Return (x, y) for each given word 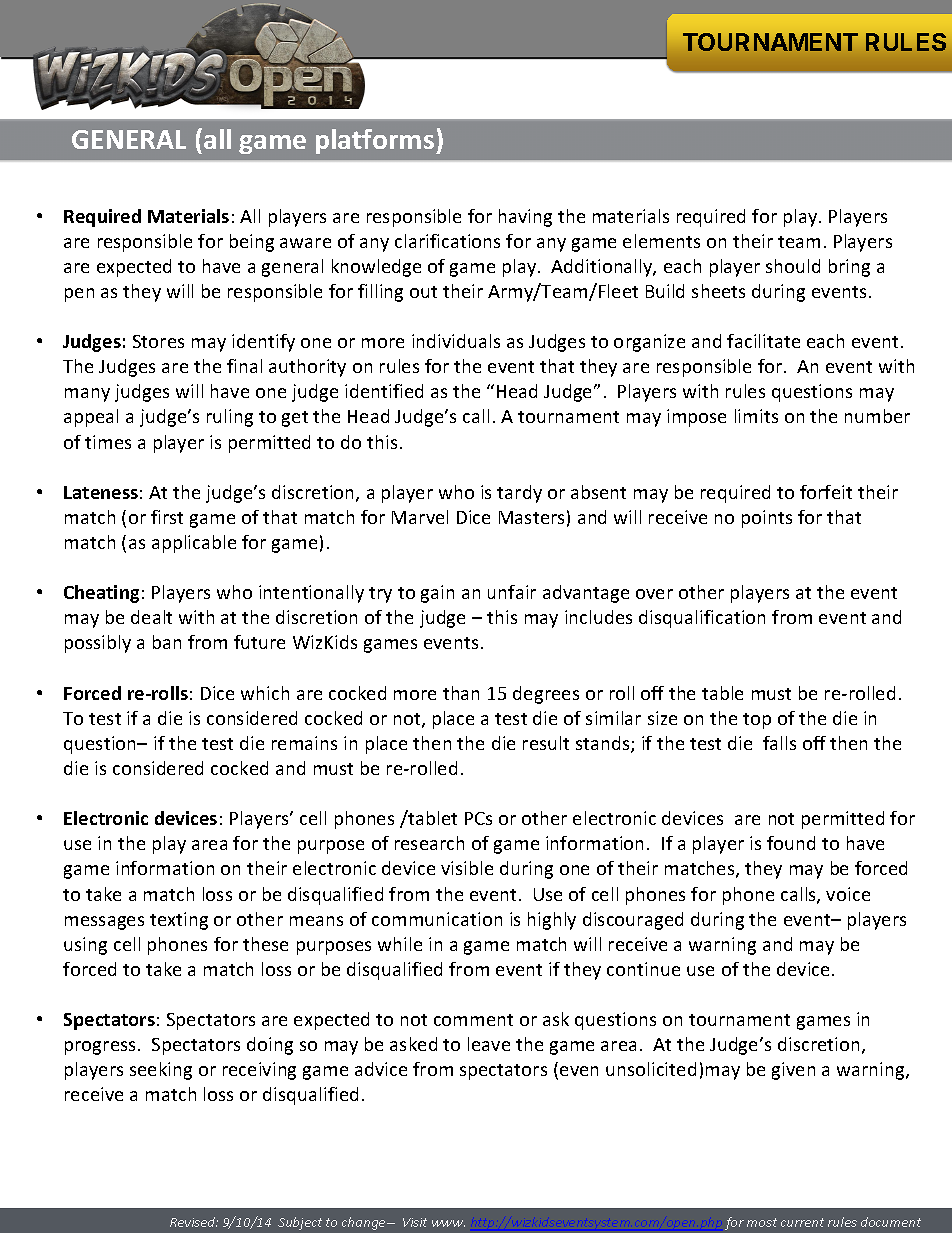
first (167, 517)
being (252, 243)
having (525, 218)
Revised (194, 1222)
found (791, 843)
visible (467, 868)
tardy (519, 494)
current (802, 1222)
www (448, 1223)
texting (179, 921)
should (793, 266)
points (767, 519)
